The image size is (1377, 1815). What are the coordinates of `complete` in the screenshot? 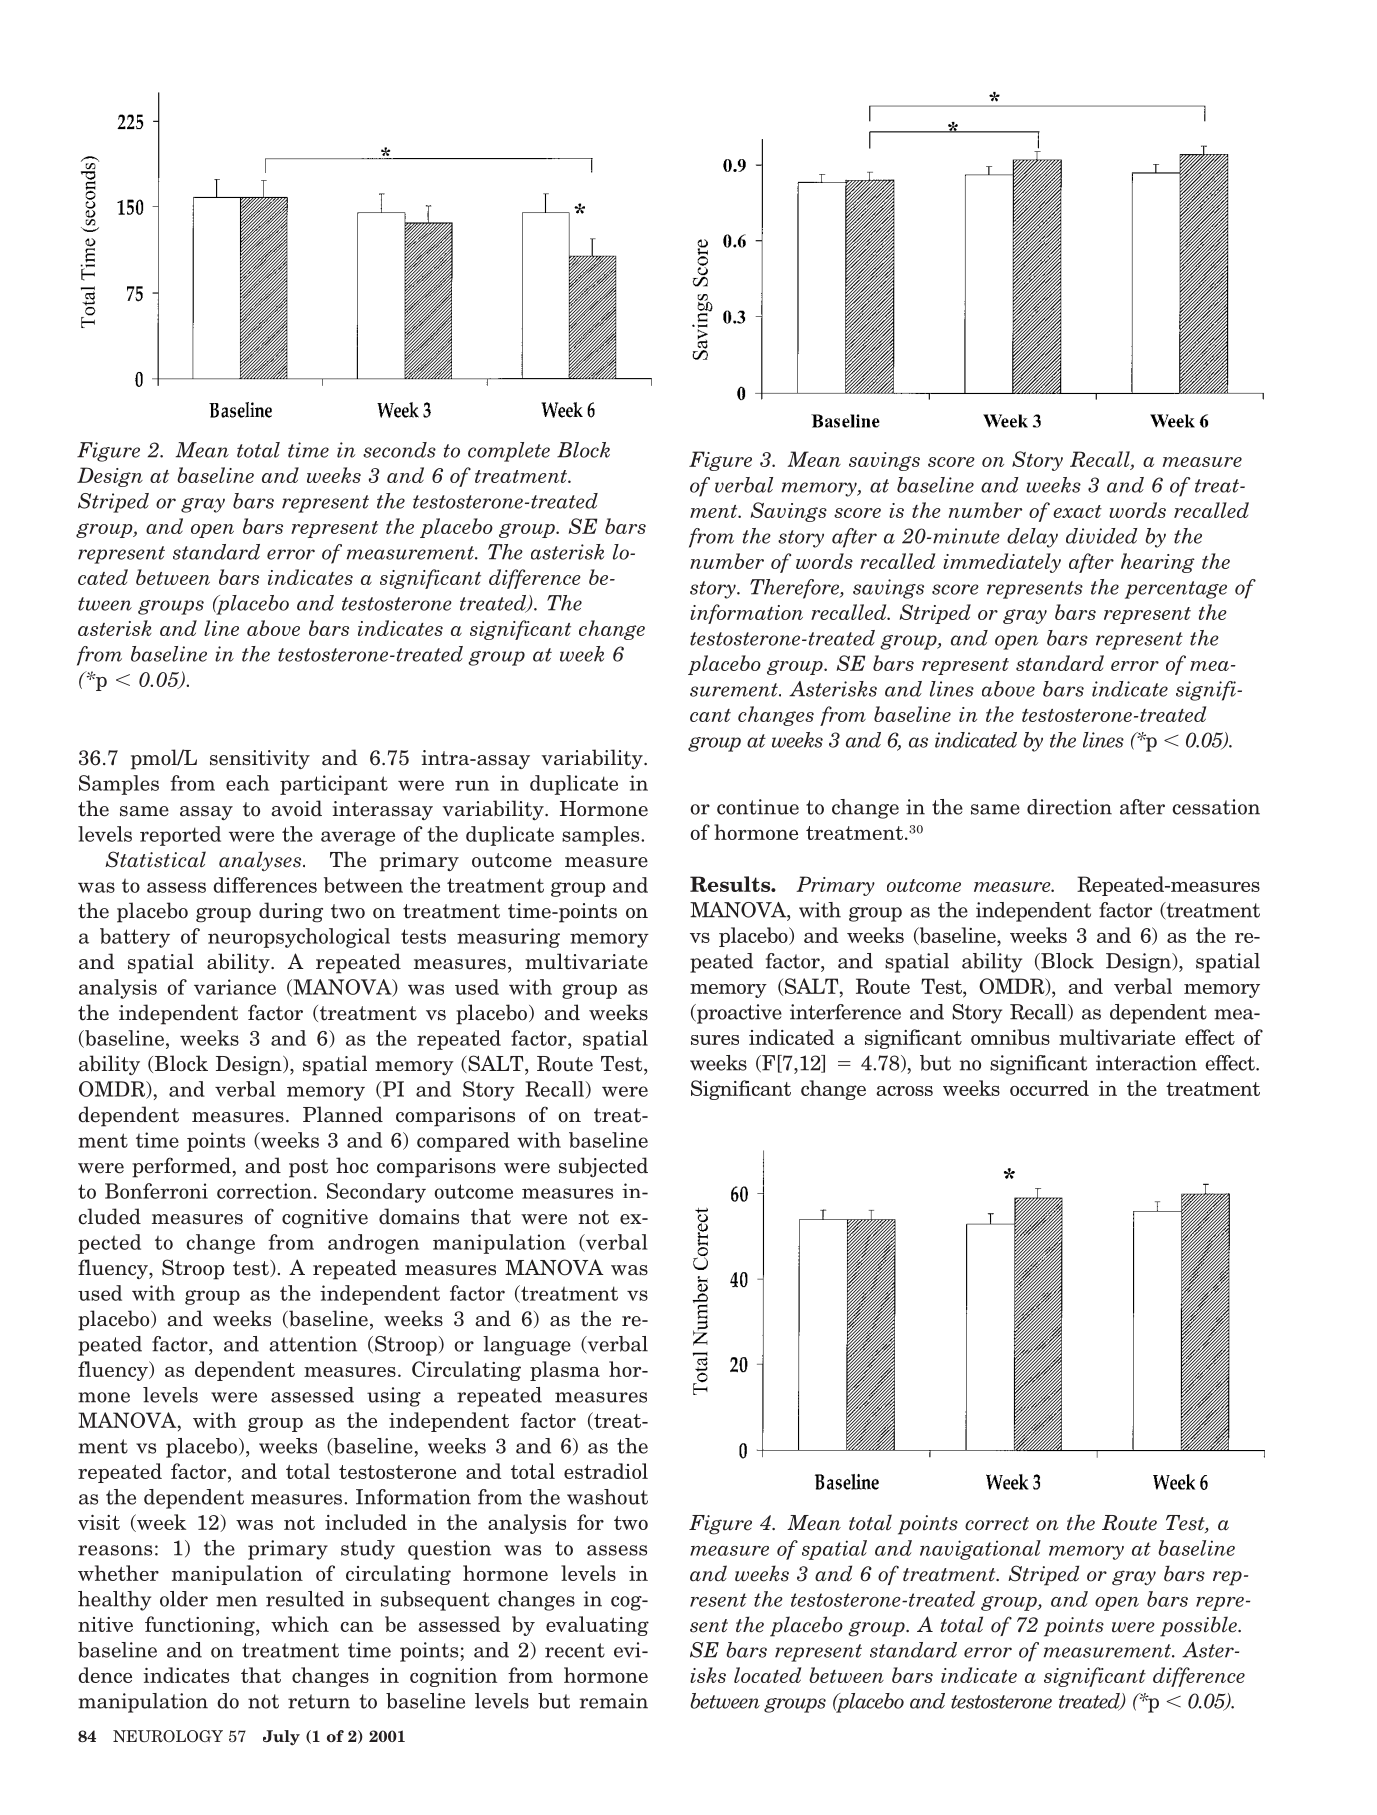 It's located at (509, 452).
